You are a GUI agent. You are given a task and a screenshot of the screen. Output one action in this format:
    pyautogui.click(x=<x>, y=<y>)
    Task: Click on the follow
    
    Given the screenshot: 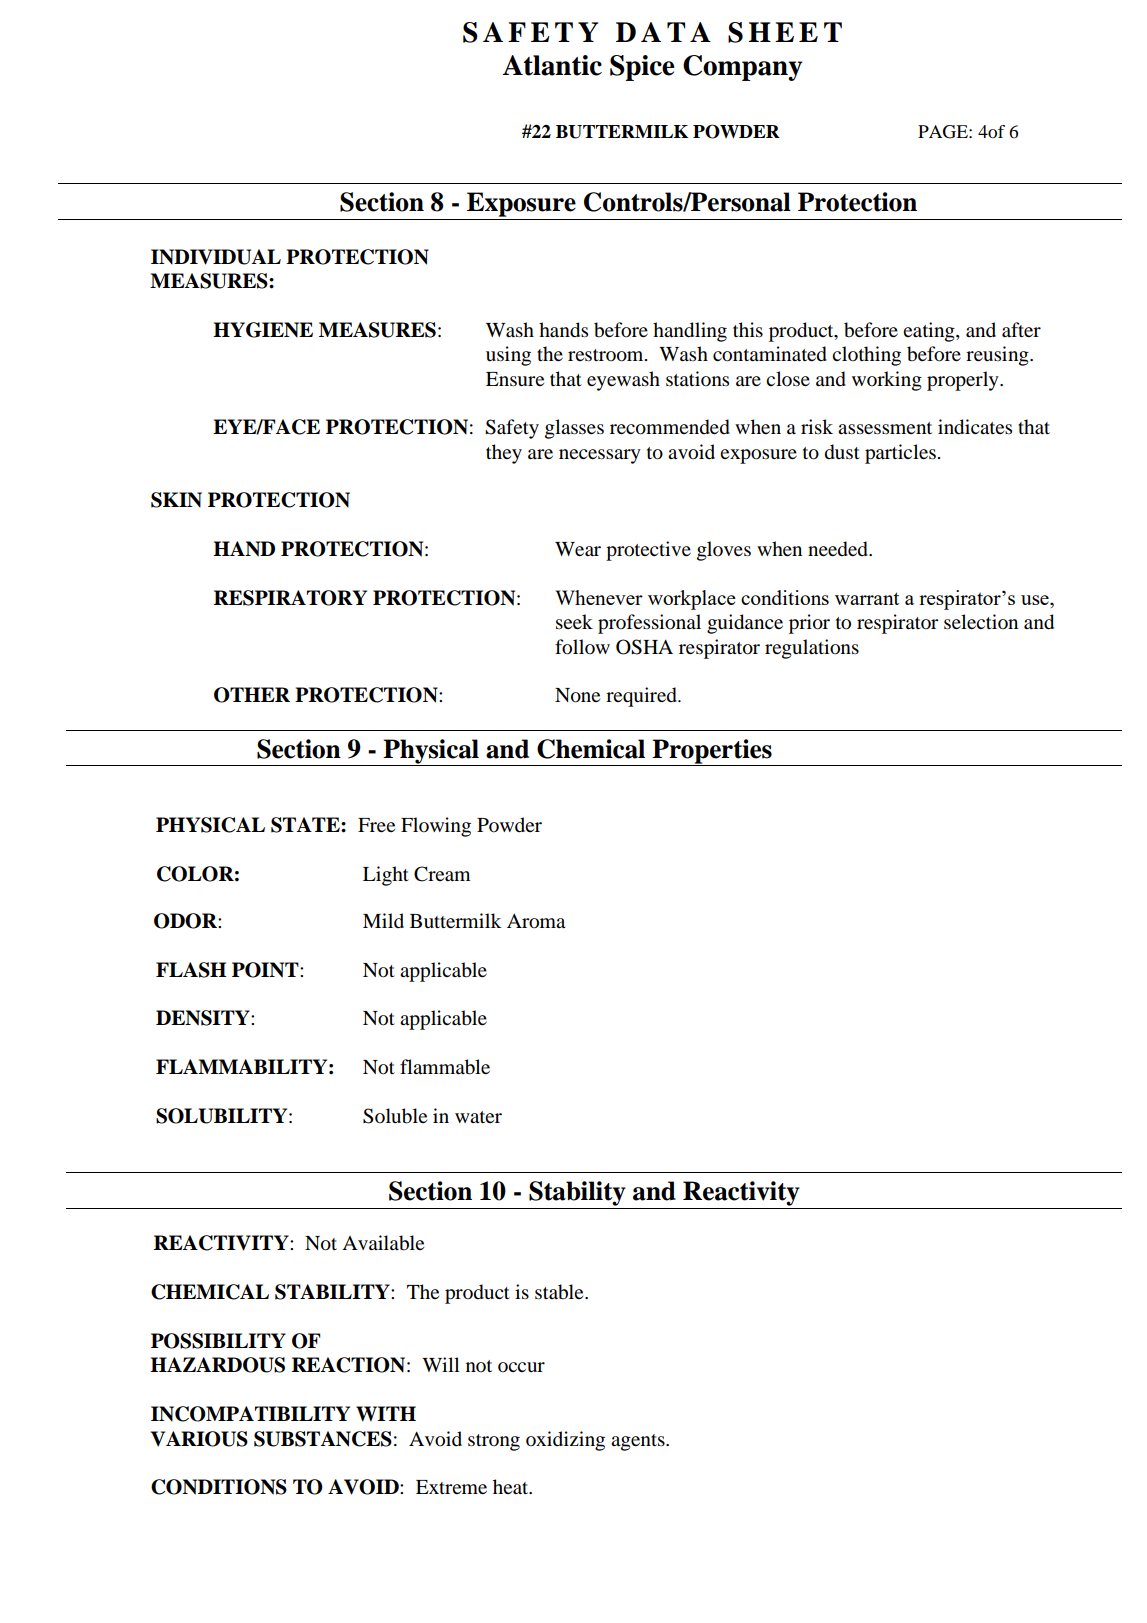 What is the action you would take?
    pyautogui.click(x=582, y=647)
